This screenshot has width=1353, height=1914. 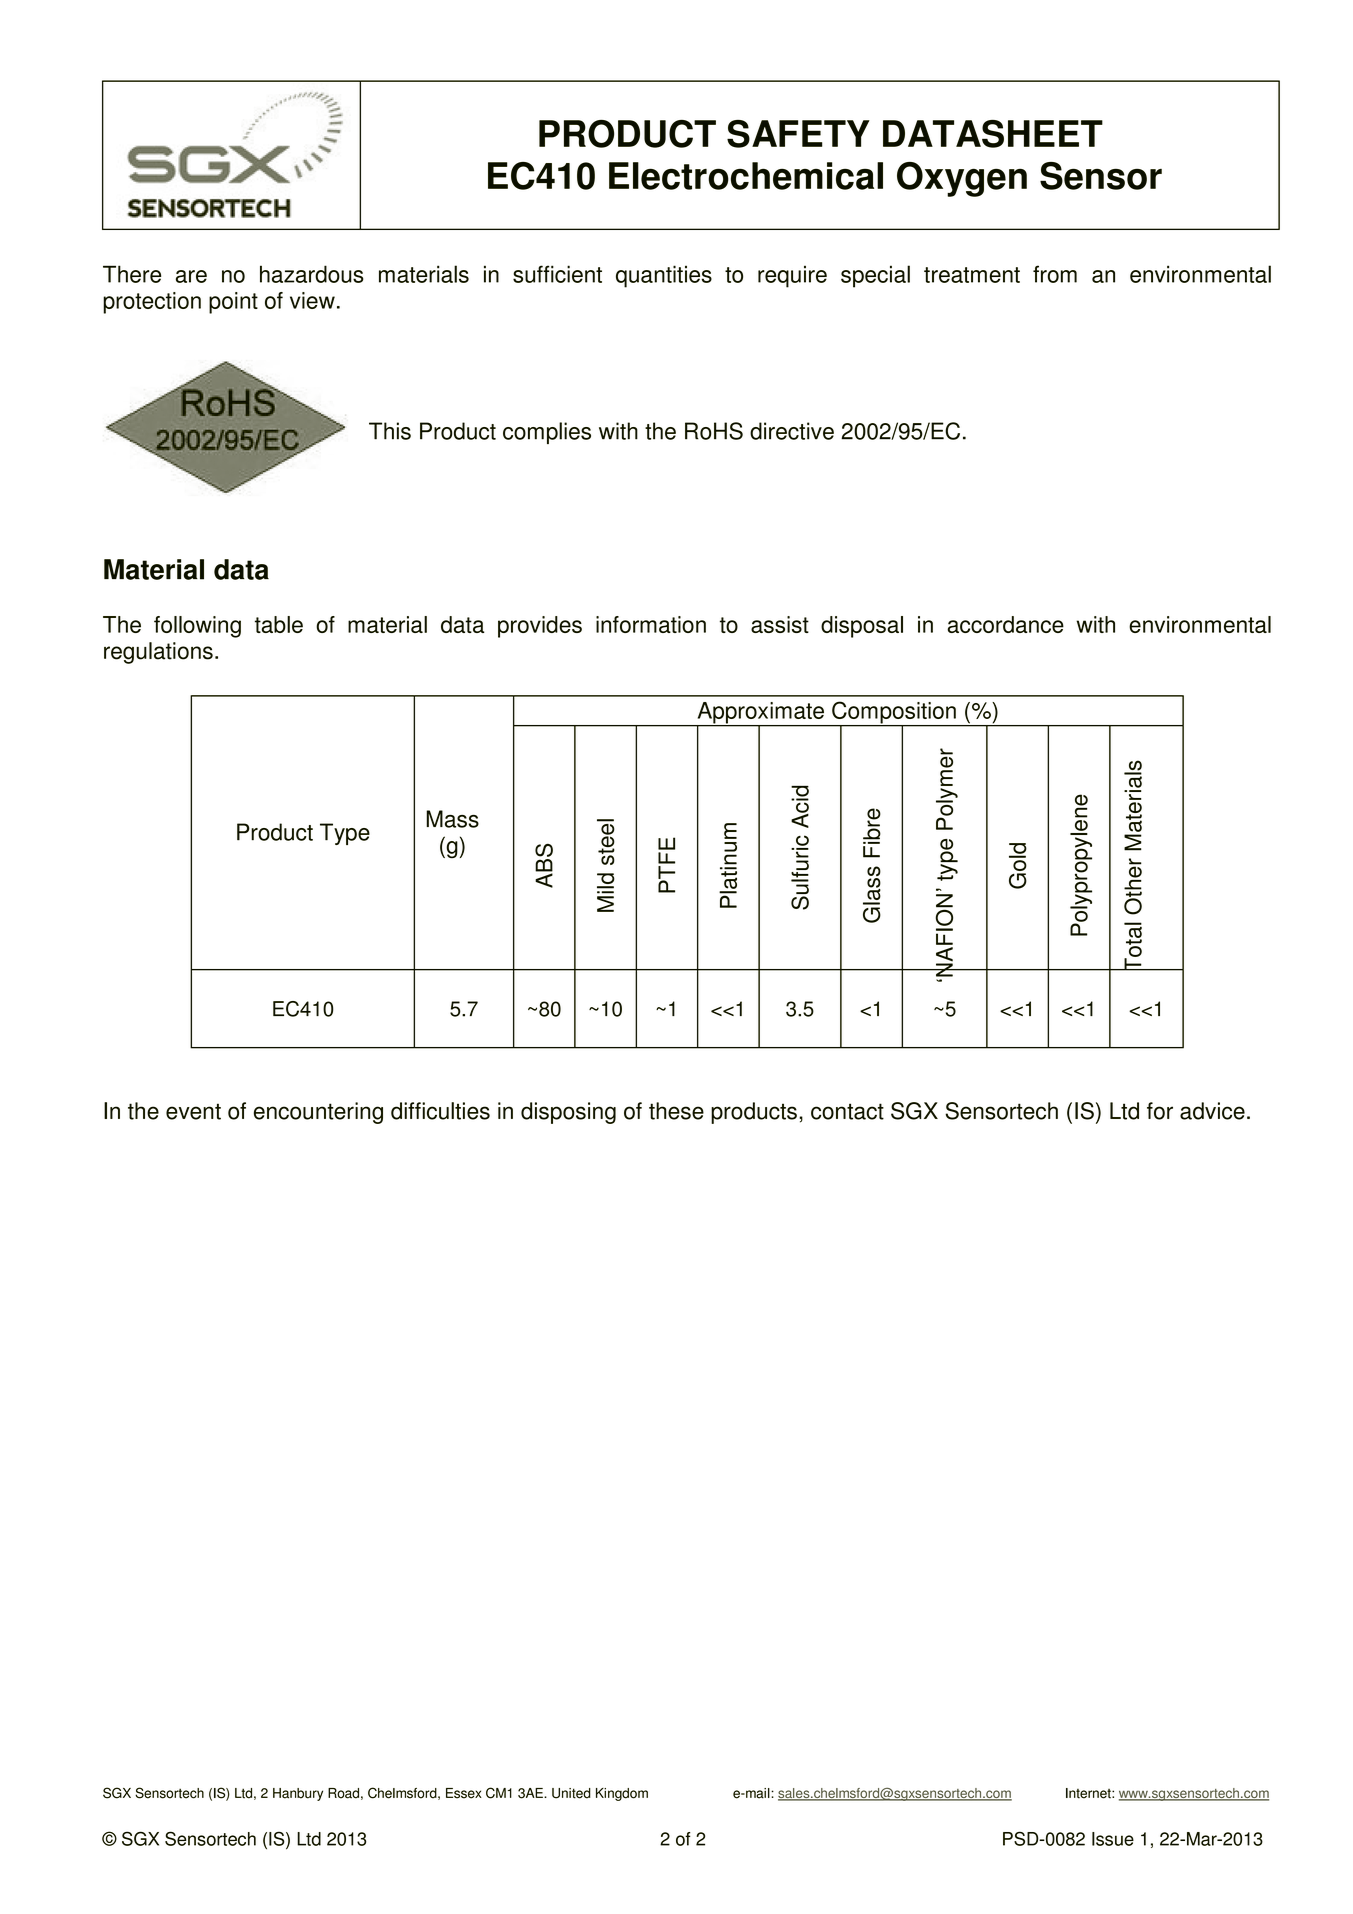 What do you see at coordinates (676, 1111) in the screenshot?
I see `these` at bounding box center [676, 1111].
